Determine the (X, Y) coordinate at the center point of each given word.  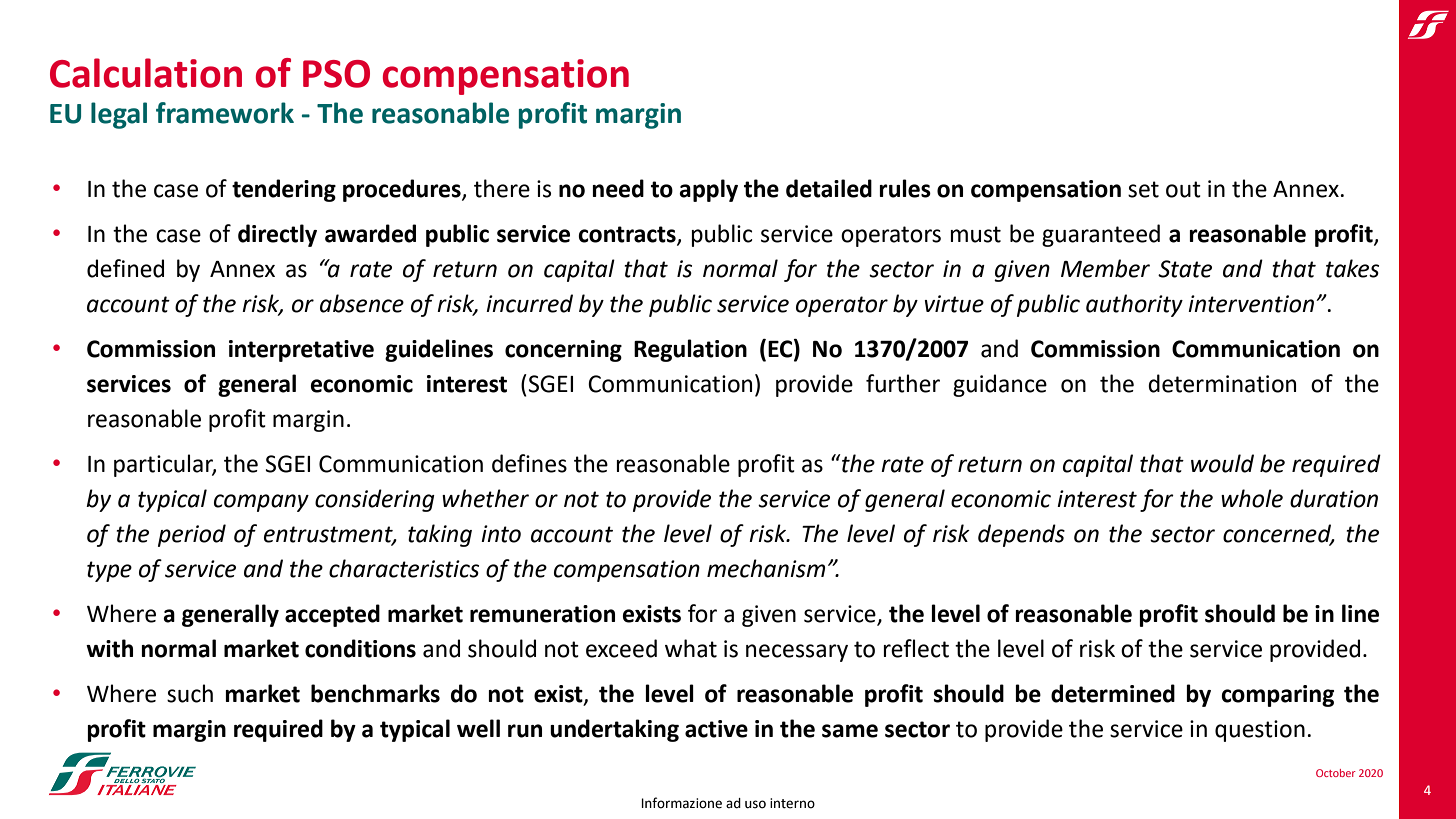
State (1185, 269)
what (691, 648)
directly (277, 235)
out (1183, 189)
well (478, 728)
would (1222, 463)
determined (1113, 693)
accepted (332, 615)
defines (529, 463)
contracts (628, 235)
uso (755, 804)
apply (708, 190)
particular (165, 465)
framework (225, 113)
